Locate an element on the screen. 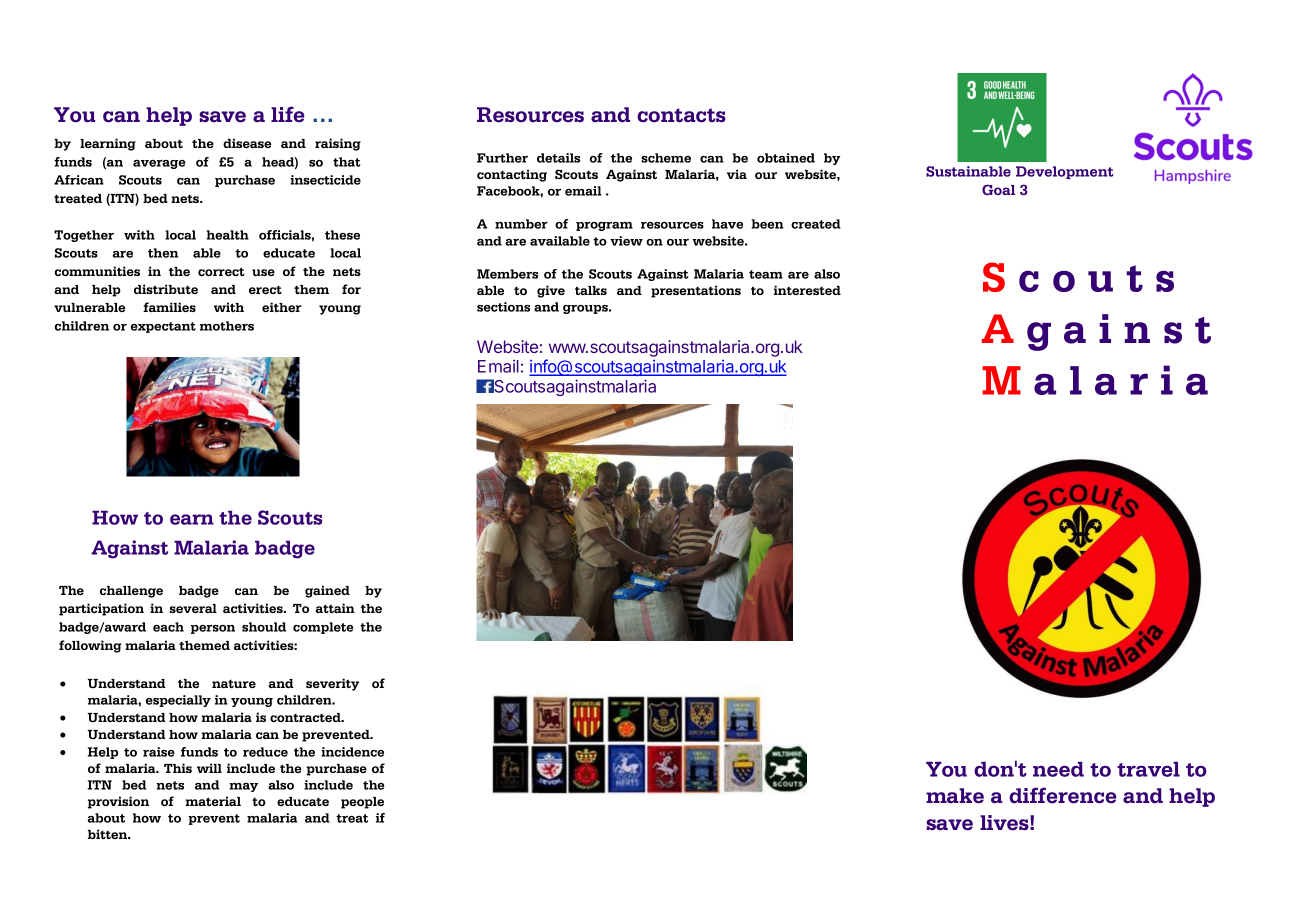 The height and width of the screenshot is (924, 1308). scheme is located at coordinates (666, 158).
